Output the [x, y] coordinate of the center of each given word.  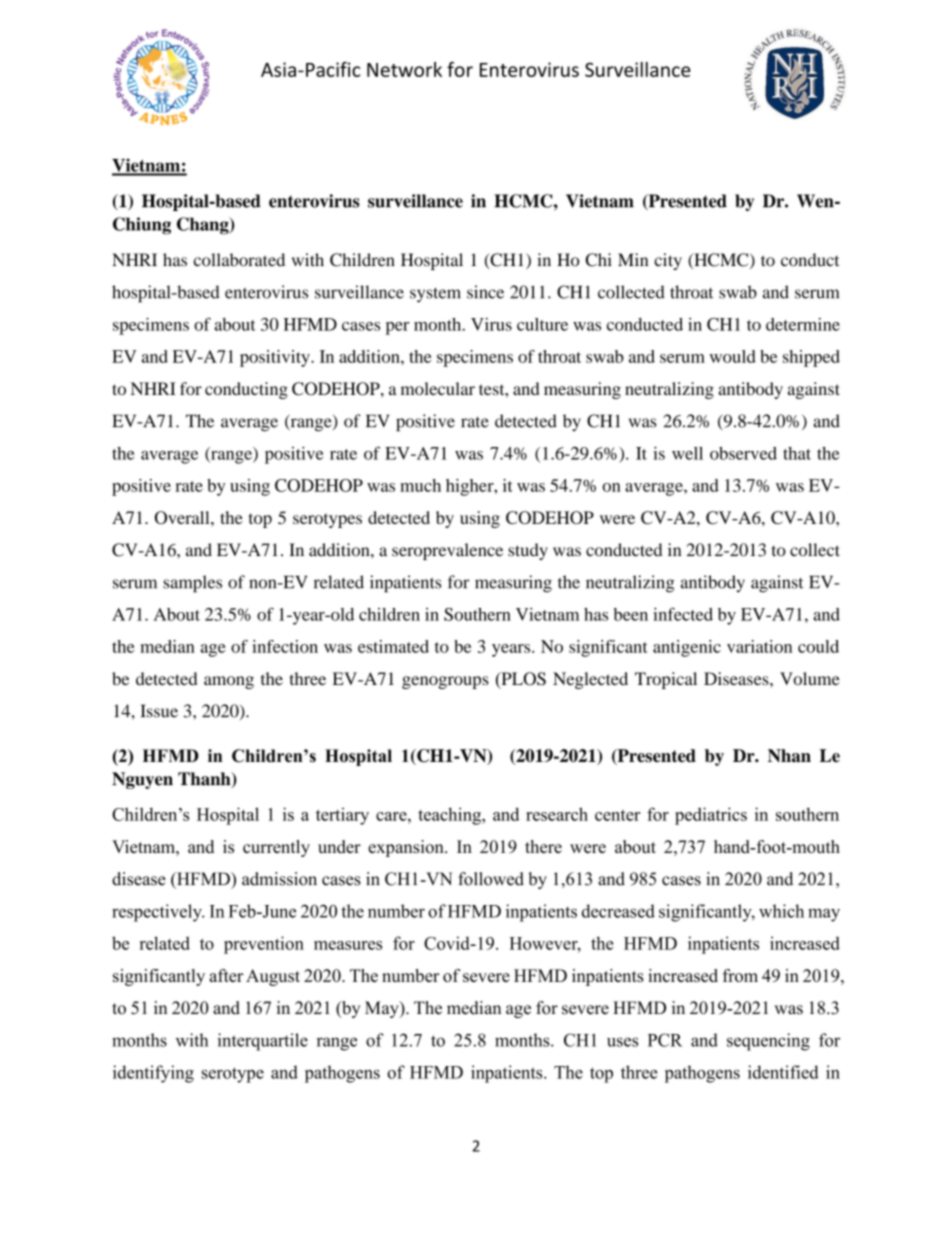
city [668, 261]
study [528, 551]
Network [404, 69]
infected [683, 614]
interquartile [263, 1042]
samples [192, 584]
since [485, 292]
